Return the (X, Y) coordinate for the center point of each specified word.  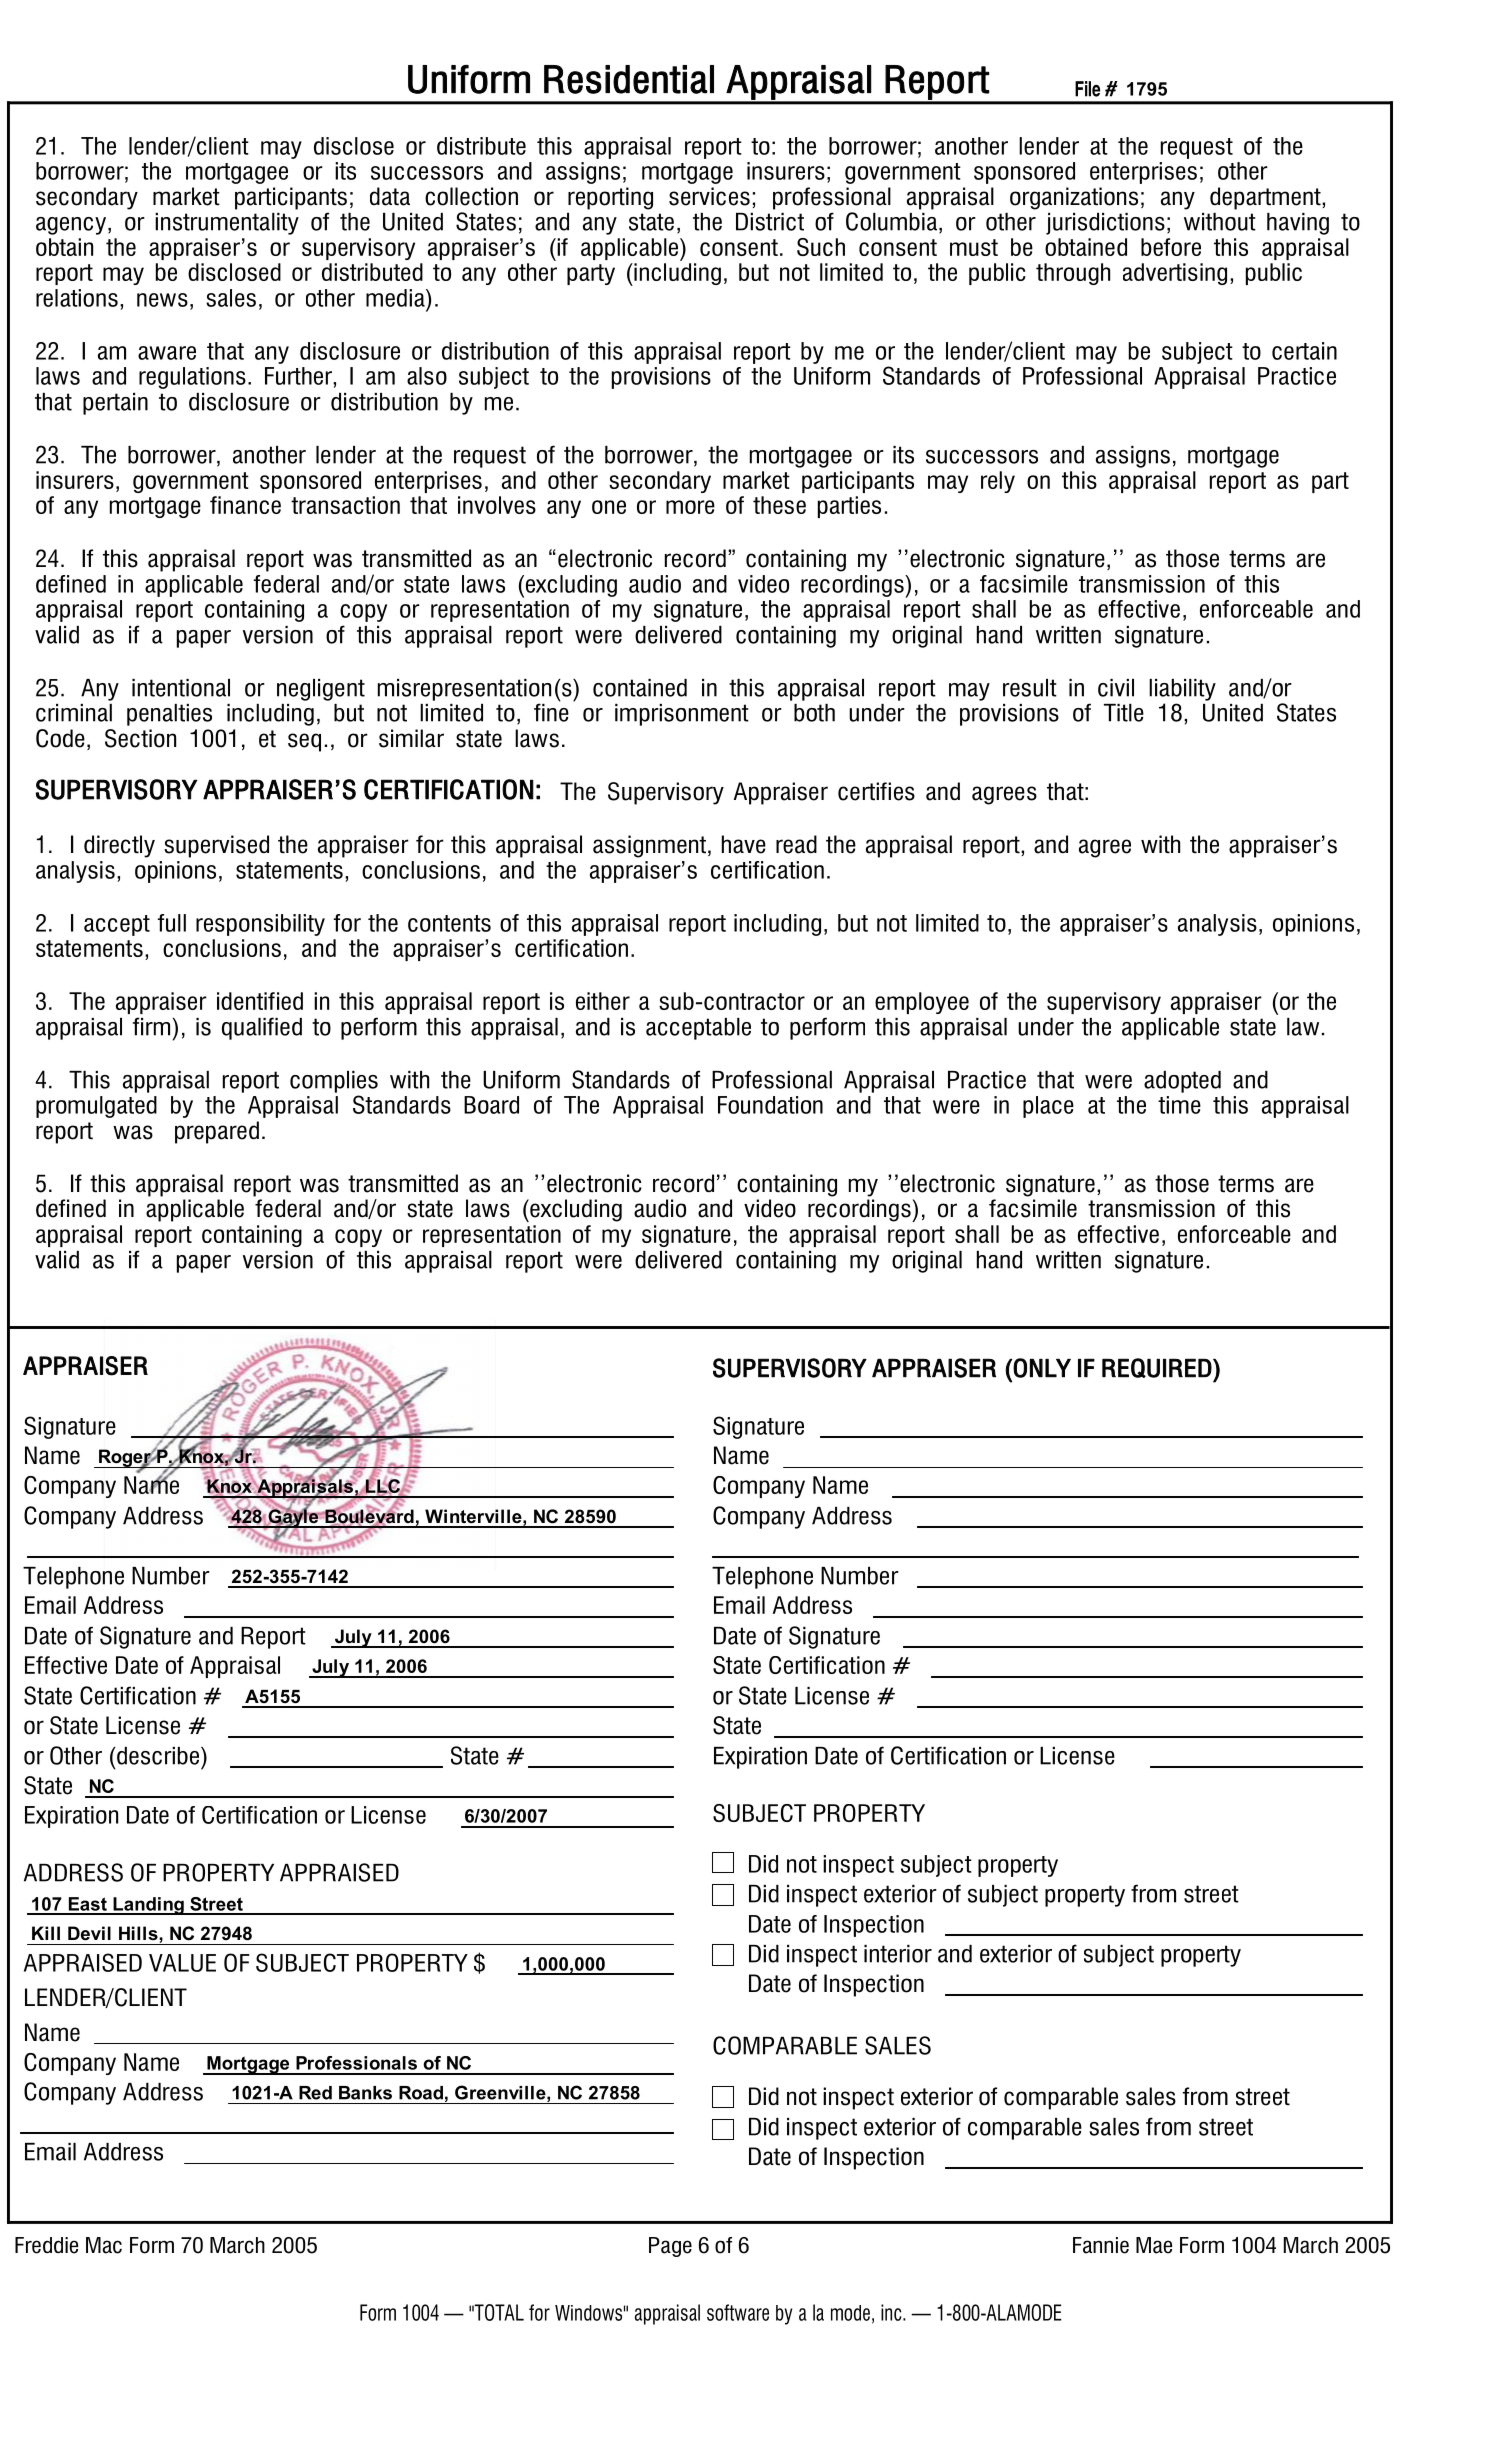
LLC (384, 1486)
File (1087, 89)
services (709, 196)
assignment (651, 846)
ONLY (1042, 1368)
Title (1124, 713)
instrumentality (227, 224)
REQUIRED (1157, 1368)
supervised (216, 846)
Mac (104, 2245)
